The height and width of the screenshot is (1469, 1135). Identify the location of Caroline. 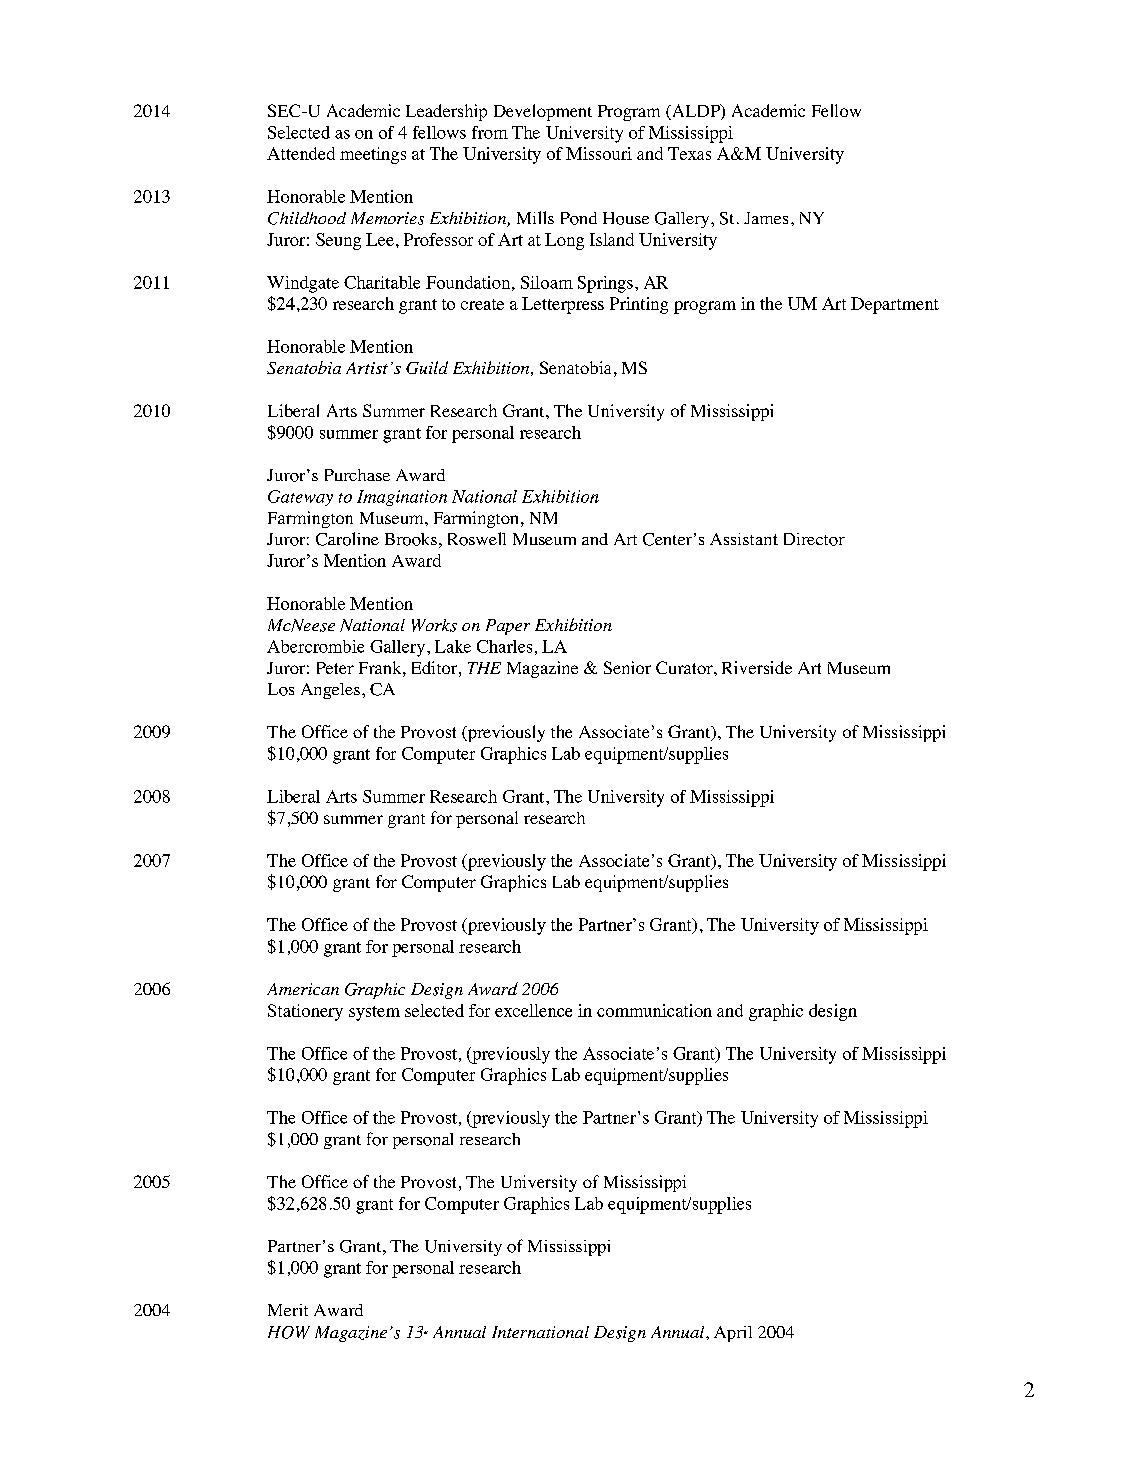
(347, 539).
